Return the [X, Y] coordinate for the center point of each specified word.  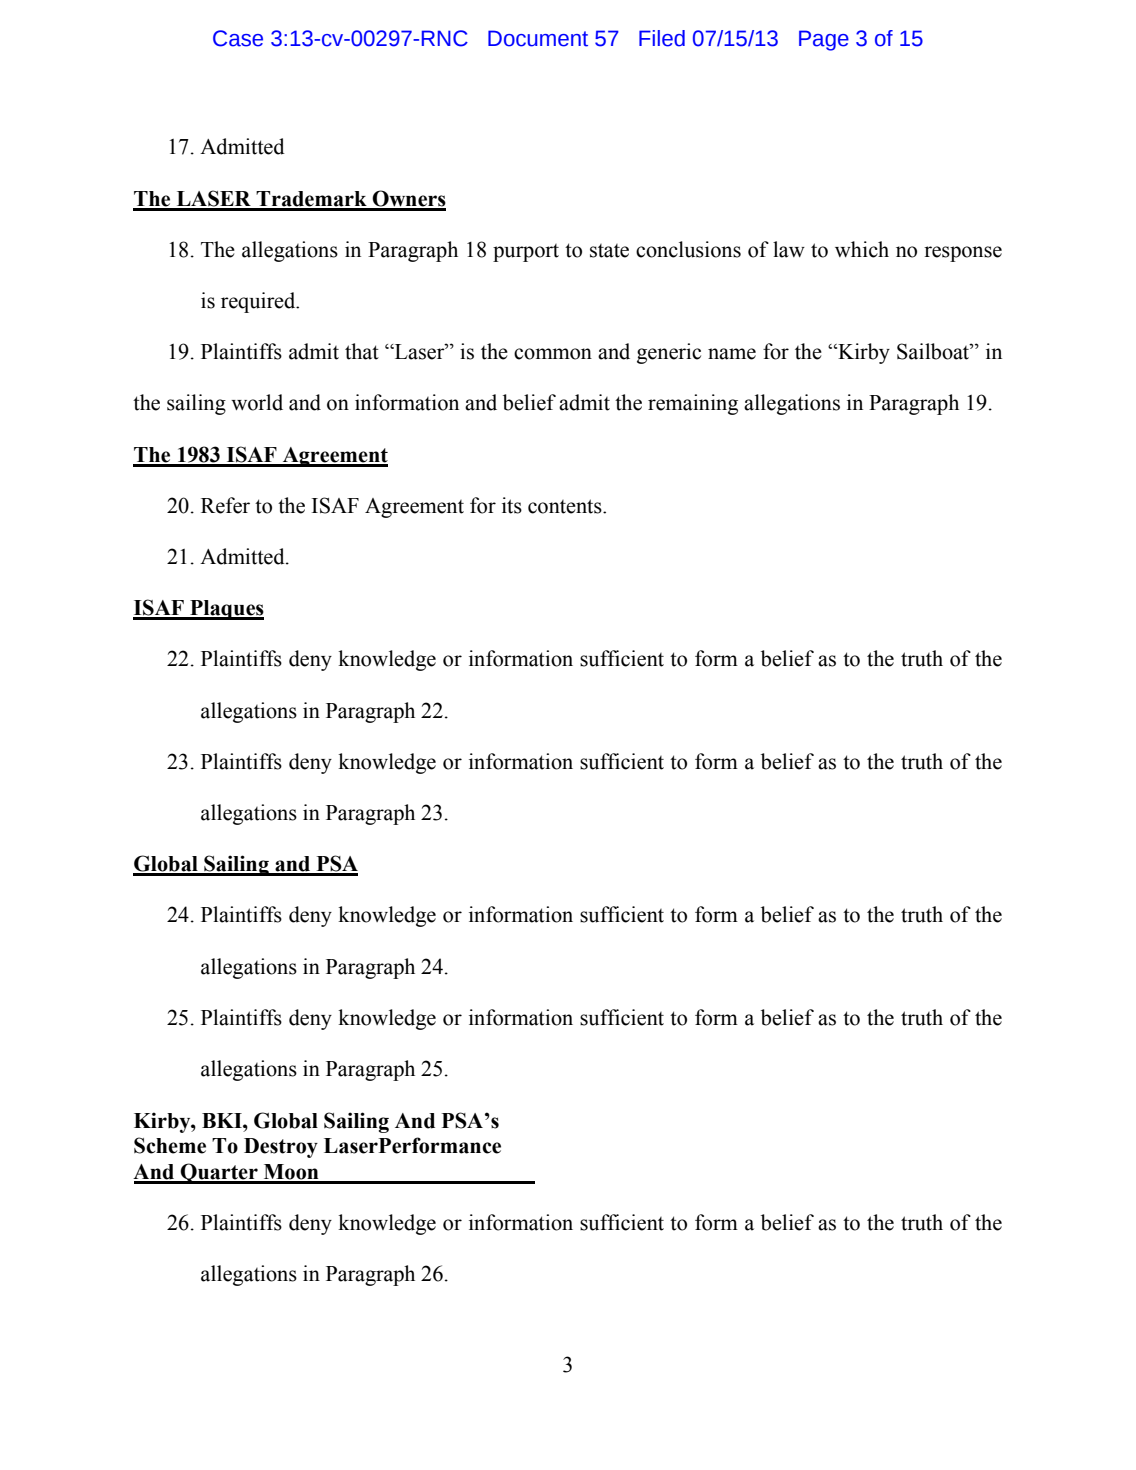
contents [566, 506]
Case [238, 38]
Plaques [226, 610]
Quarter [219, 1173]
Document [538, 38]
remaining [693, 404]
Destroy [281, 1148]
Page [824, 40]
